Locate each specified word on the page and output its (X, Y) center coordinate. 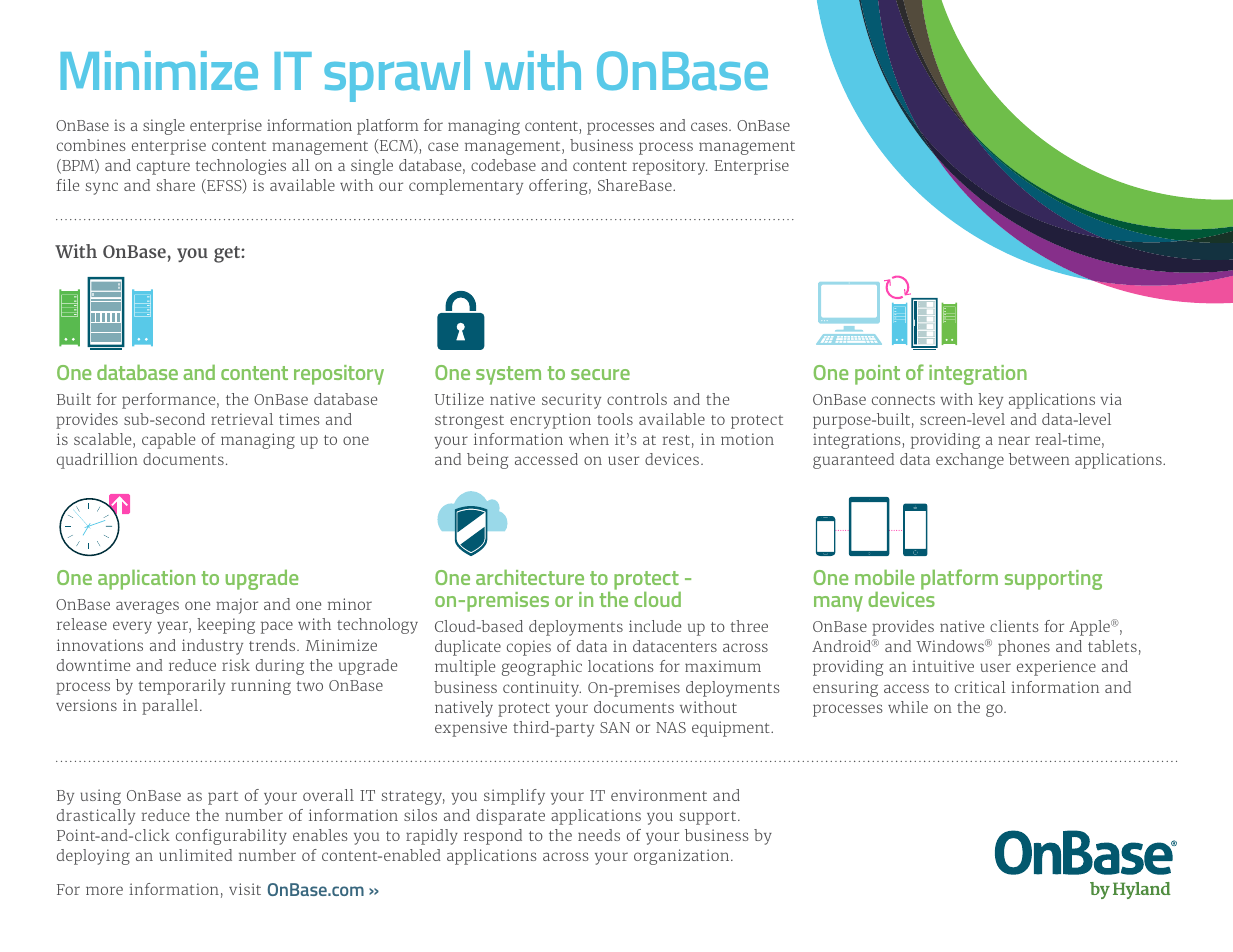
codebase (503, 165)
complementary (466, 187)
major (237, 606)
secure (600, 374)
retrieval (242, 419)
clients (1014, 626)
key (990, 401)
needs (599, 835)
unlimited (195, 855)
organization (683, 857)
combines (91, 145)
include (655, 626)
